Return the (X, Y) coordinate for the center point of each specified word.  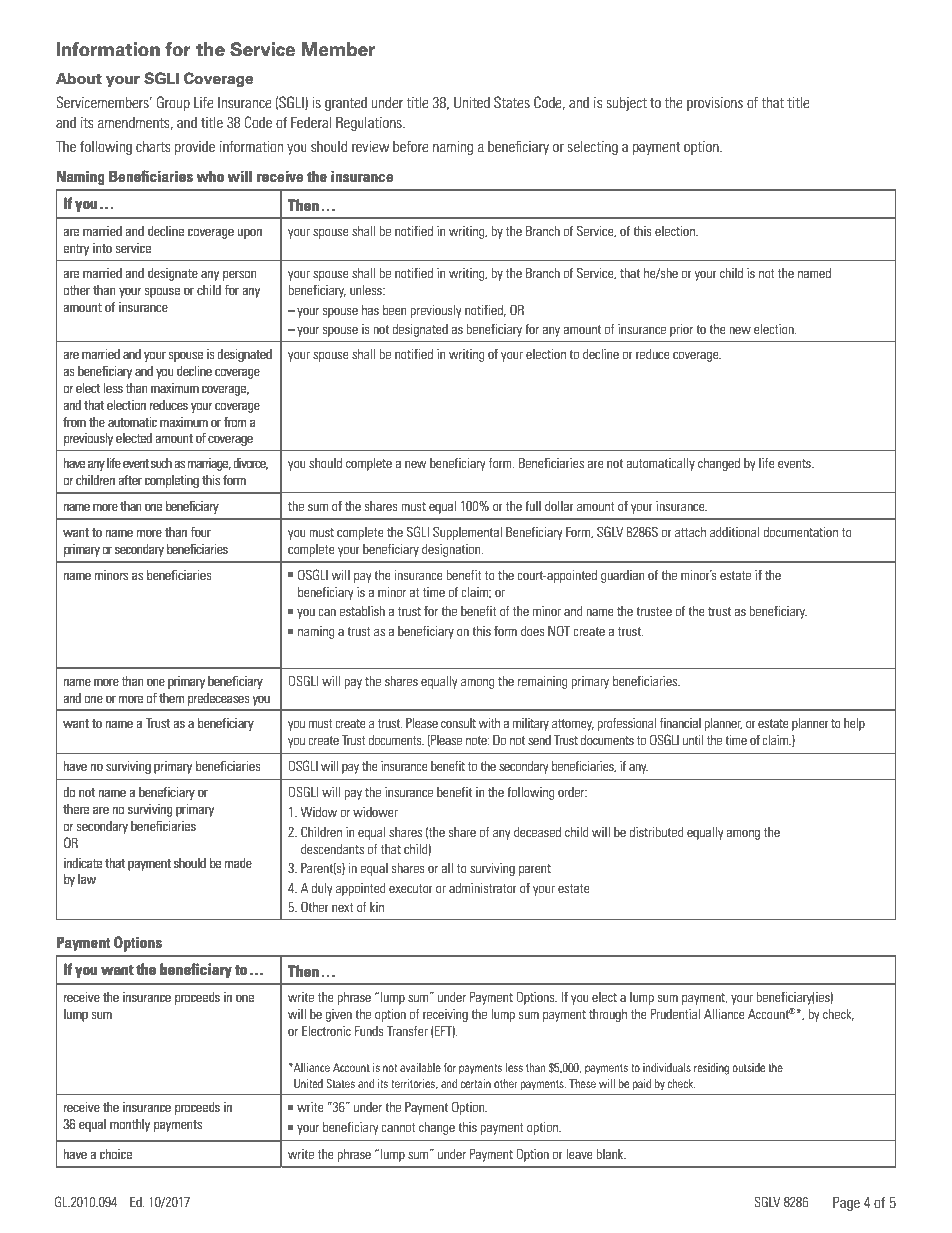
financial (680, 723)
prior (681, 330)
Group (173, 103)
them (171, 698)
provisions (715, 103)
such (161, 463)
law (87, 879)
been (394, 310)
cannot (398, 1127)
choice (116, 1154)
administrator (483, 888)
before (411, 146)
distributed (656, 832)
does (533, 631)
